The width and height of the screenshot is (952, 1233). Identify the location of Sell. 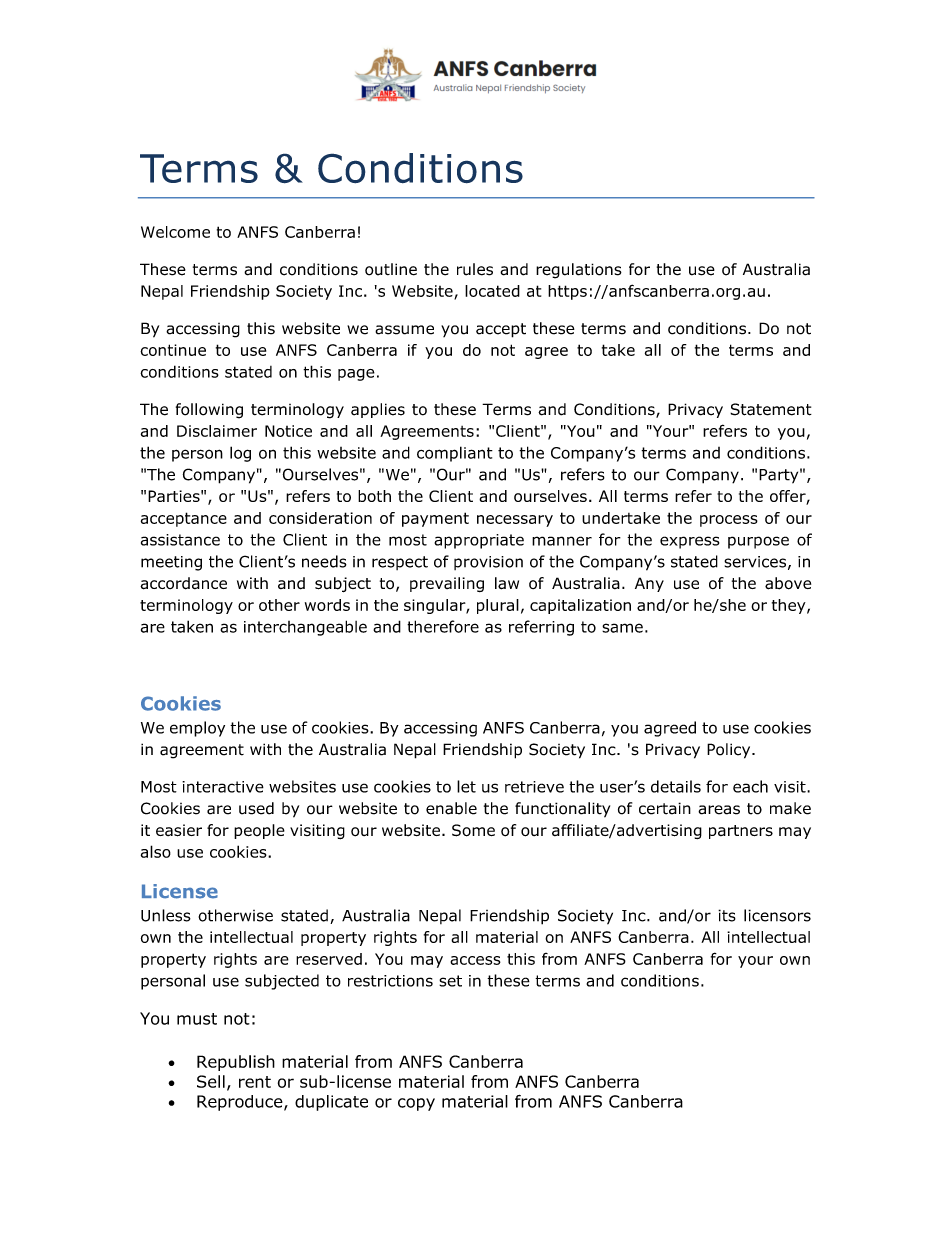
(211, 1081).
